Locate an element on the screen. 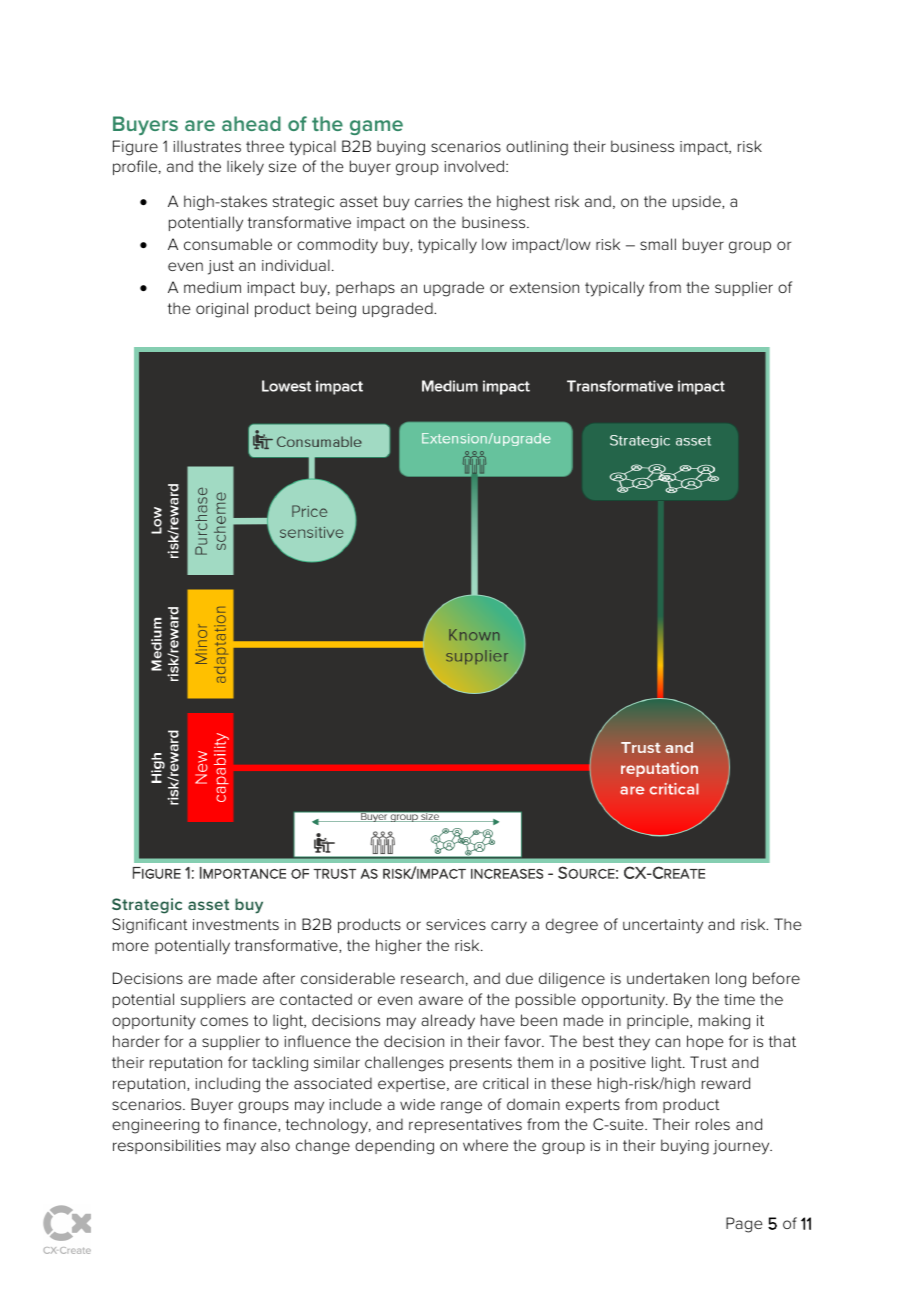 The height and width of the screenshot is (1307, 924). original is located at coordinates (222, 310).
